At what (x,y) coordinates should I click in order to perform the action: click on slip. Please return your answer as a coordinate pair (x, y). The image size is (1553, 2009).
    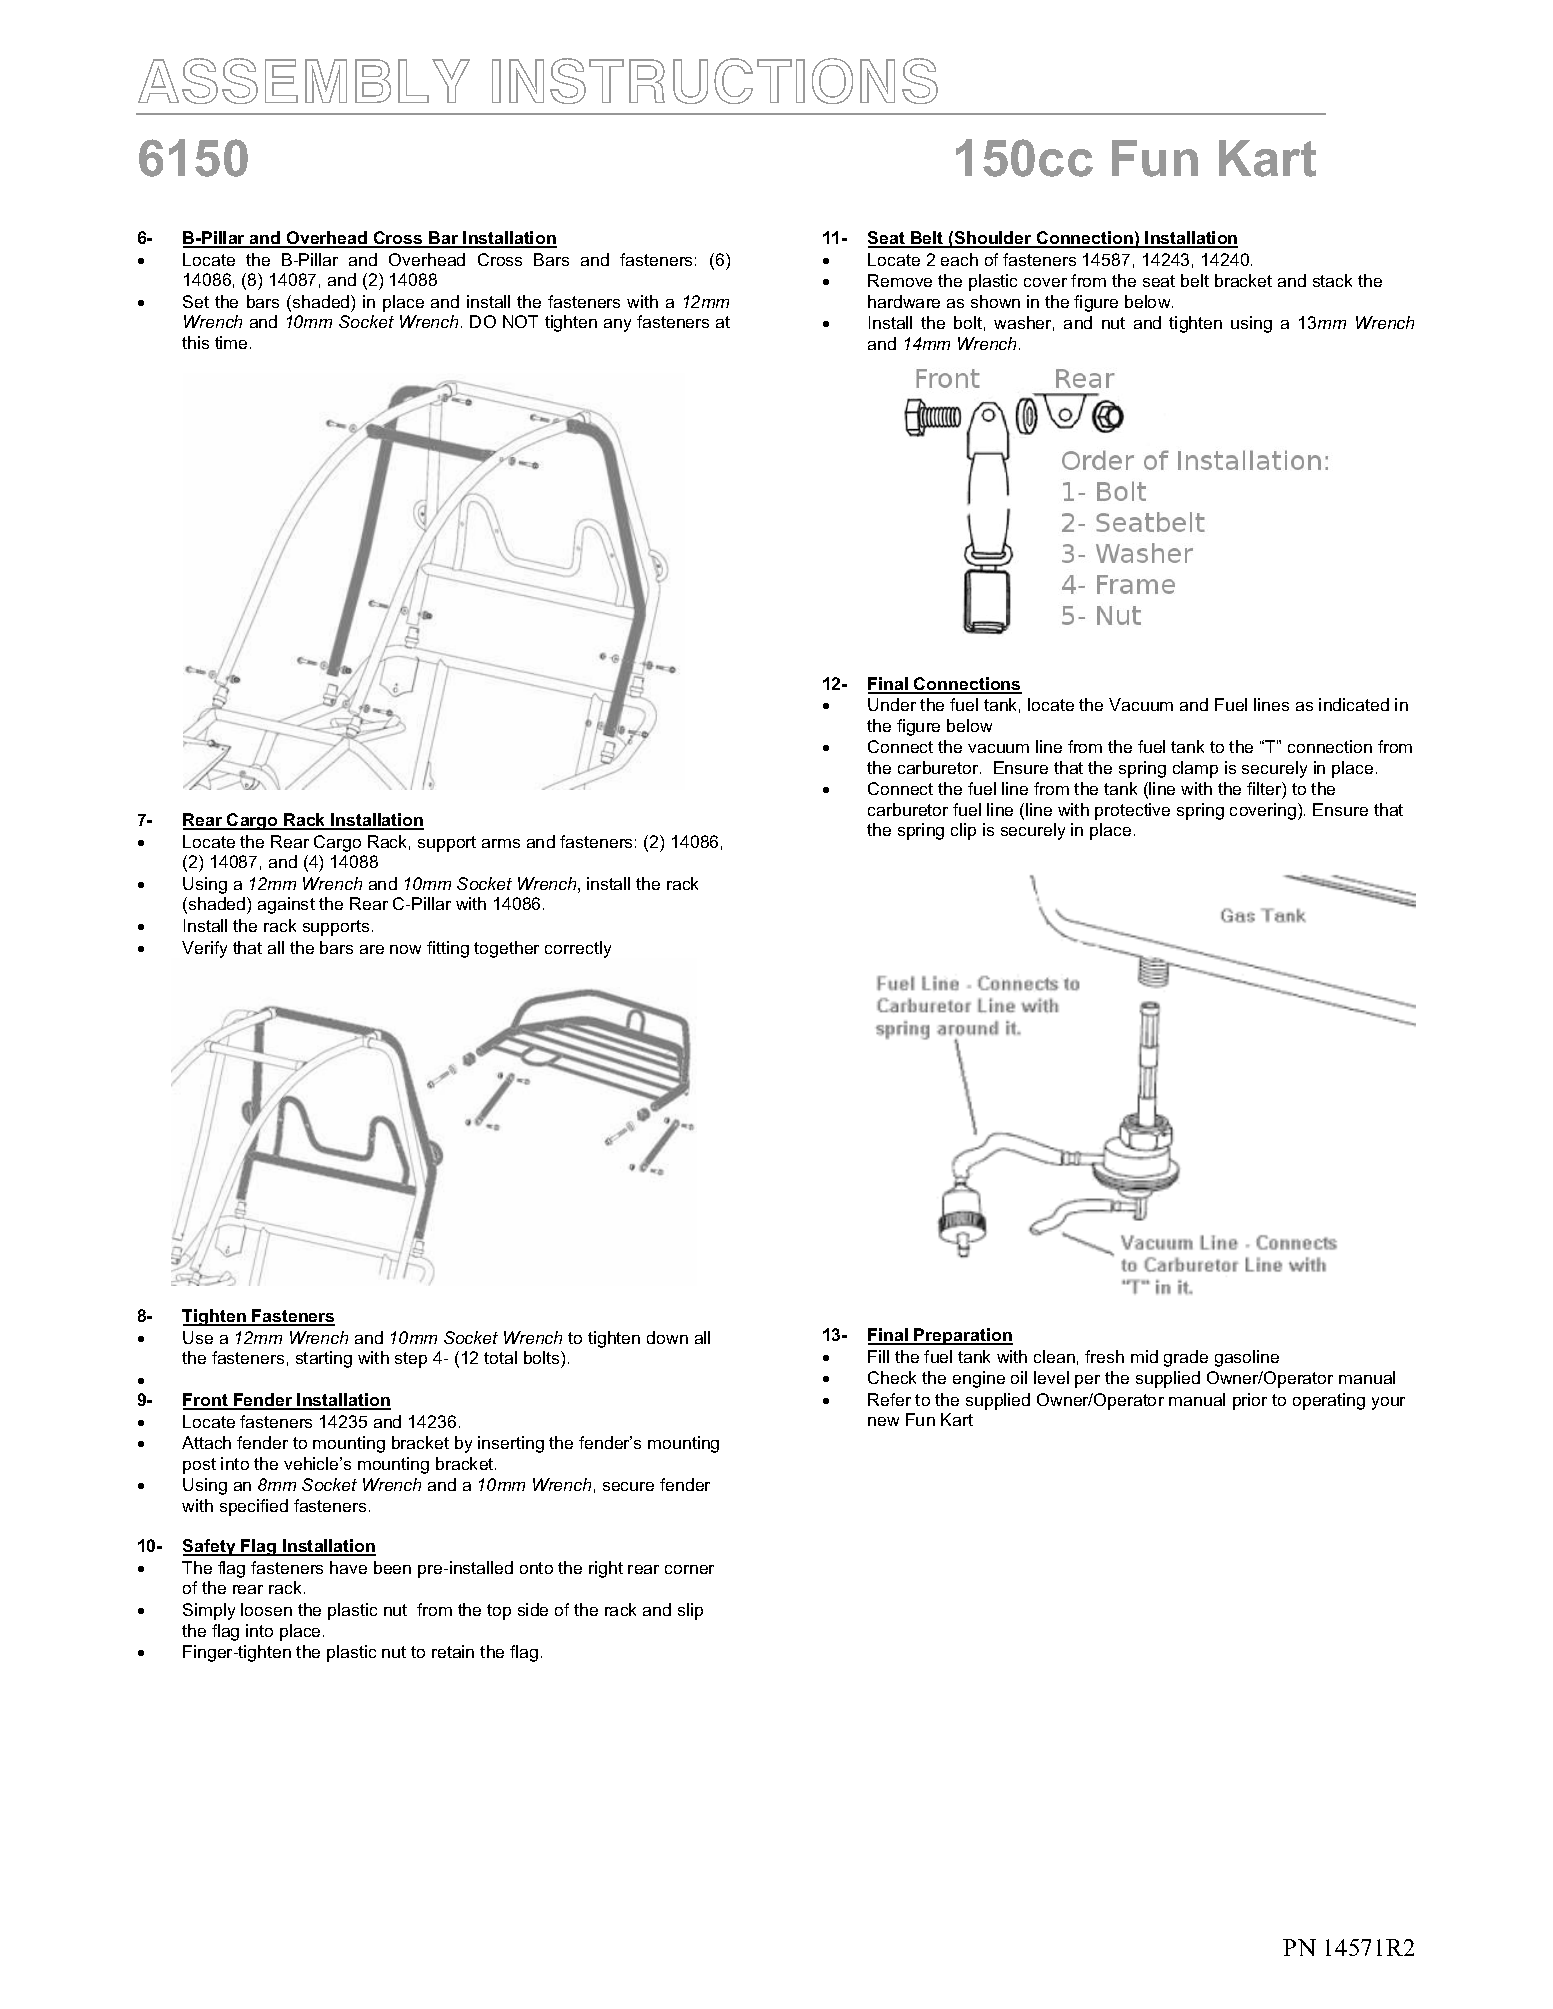
    Looking at the image, I should click on (690, 1611).
